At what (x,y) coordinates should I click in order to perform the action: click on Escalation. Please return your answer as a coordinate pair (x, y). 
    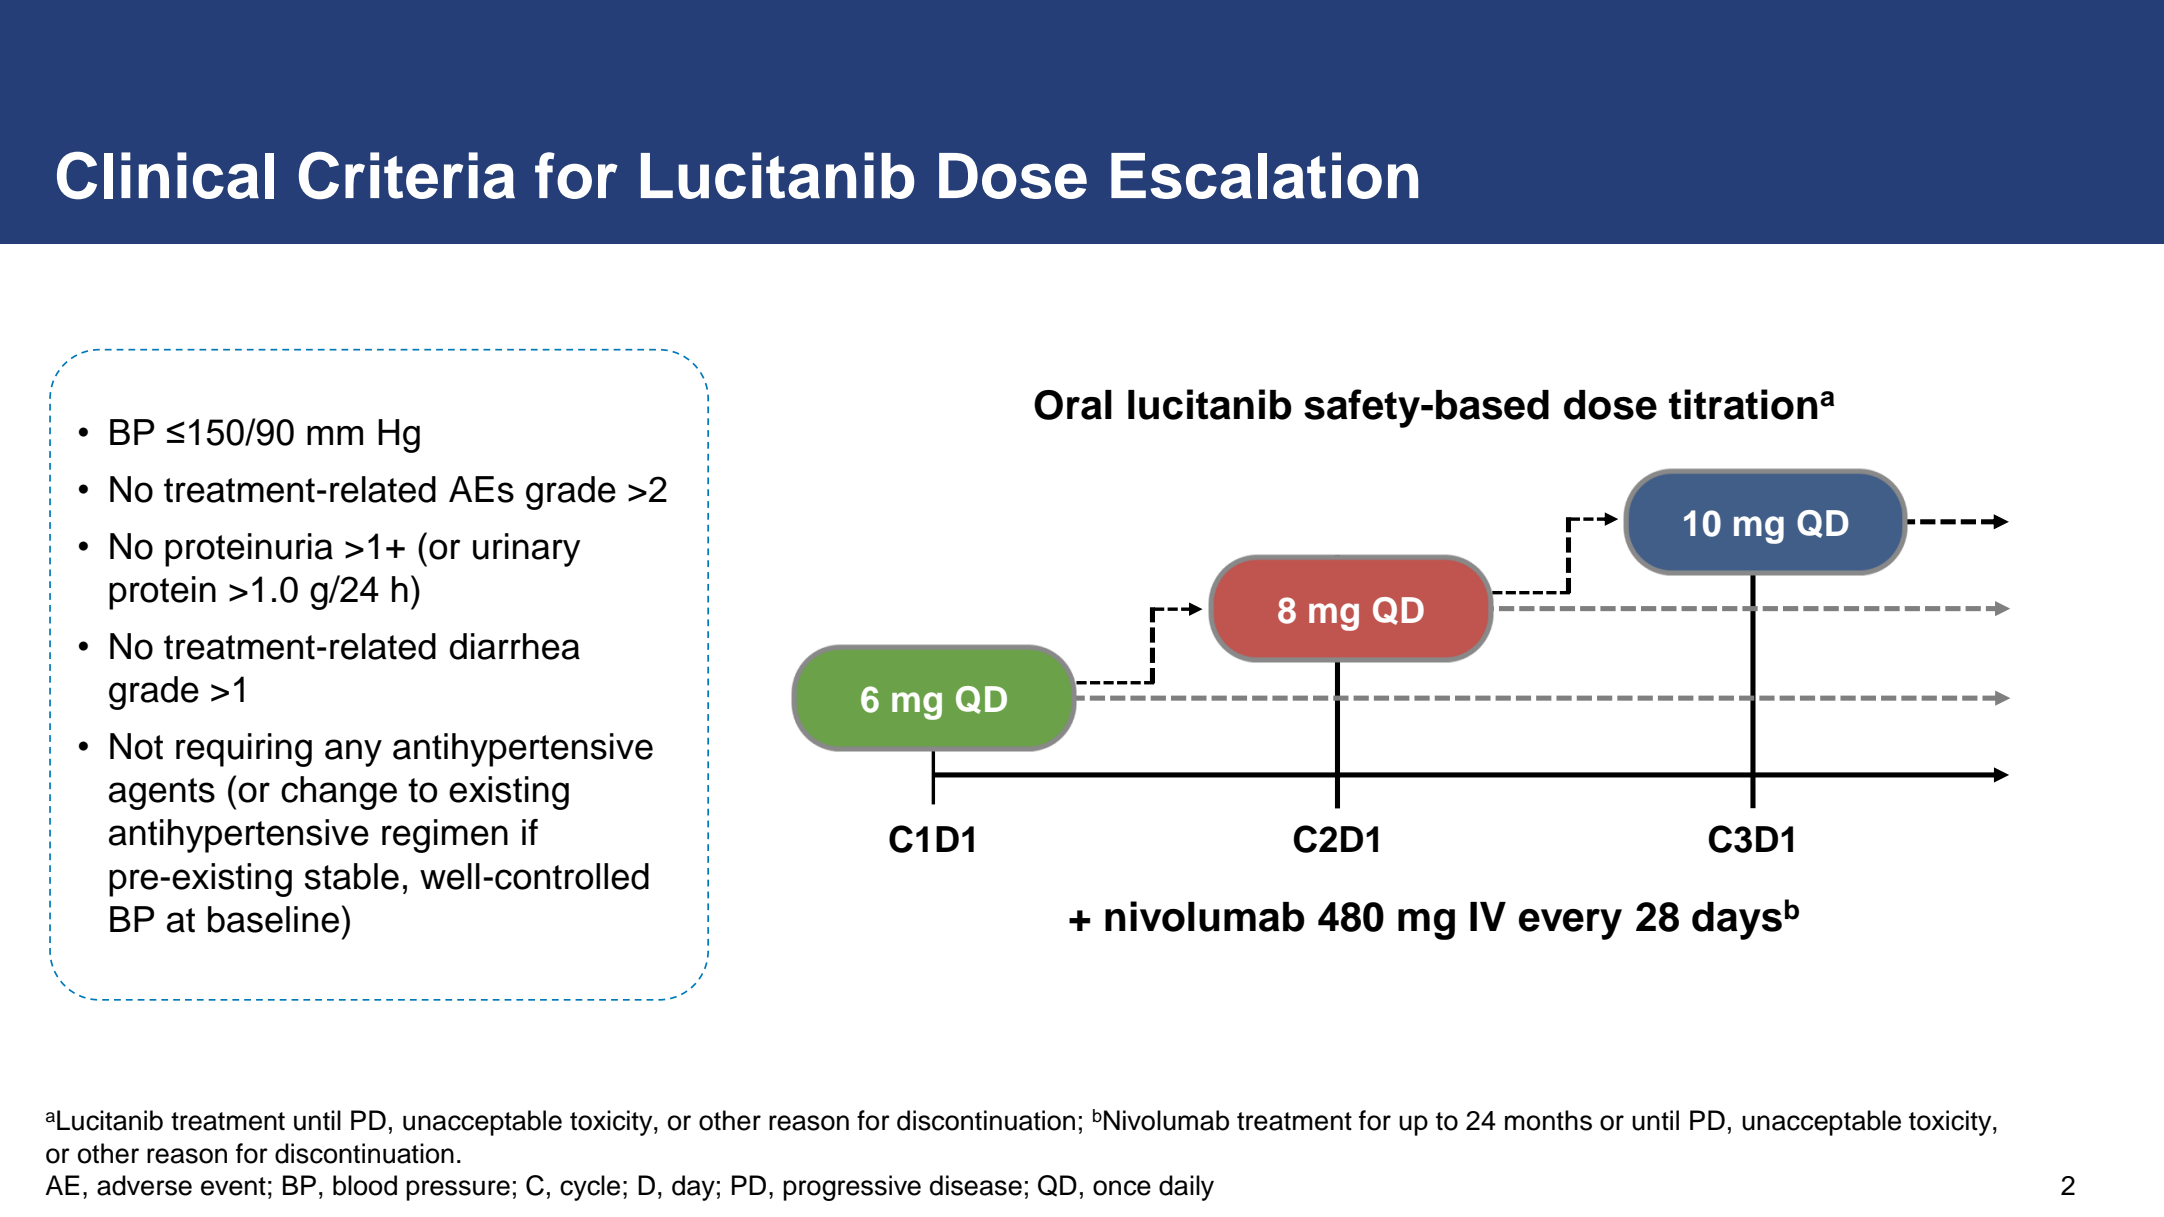
    Looking at the image, I should click on (1264, 175).
